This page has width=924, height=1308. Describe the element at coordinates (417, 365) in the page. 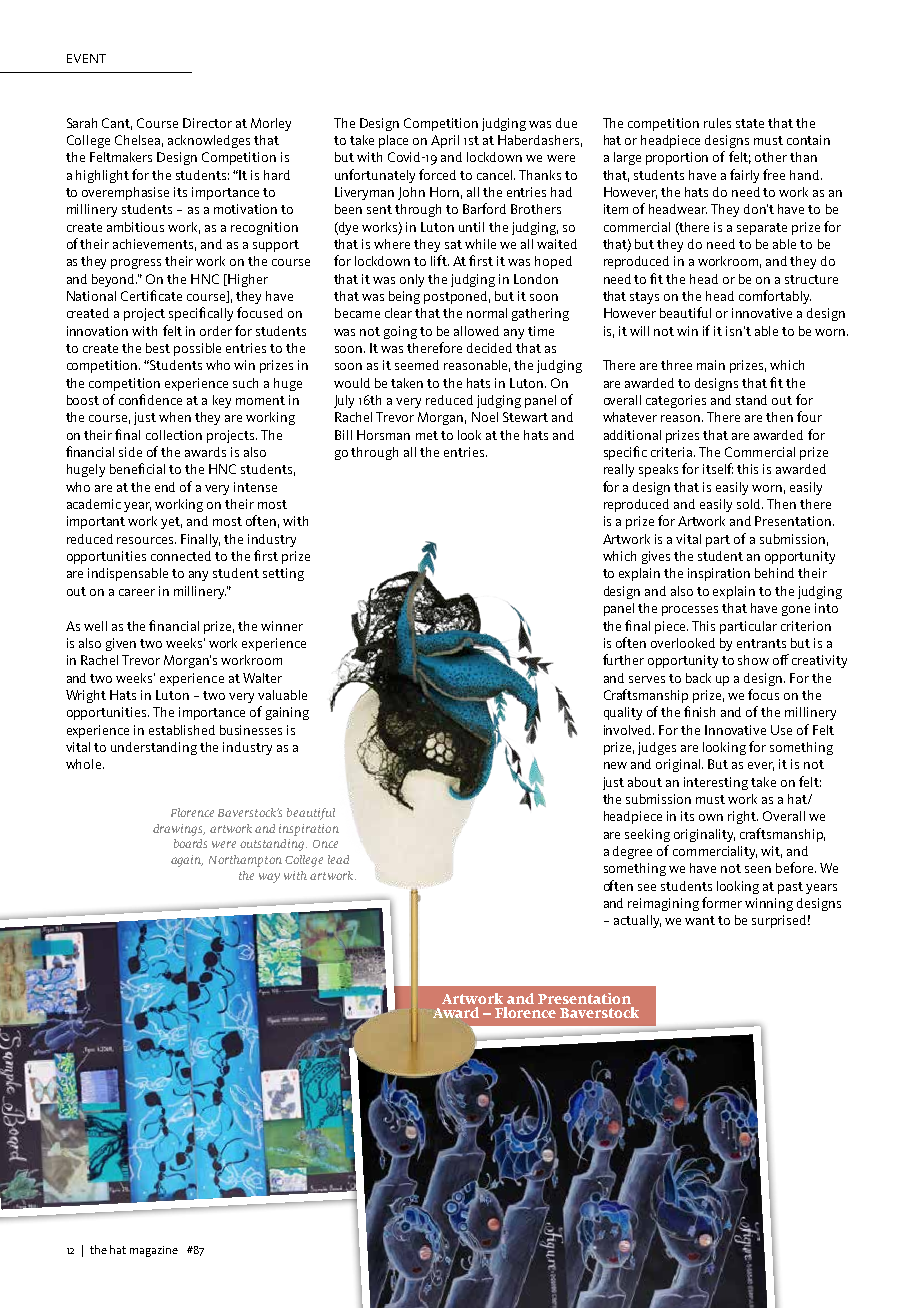

I see `seemed` at that location.
